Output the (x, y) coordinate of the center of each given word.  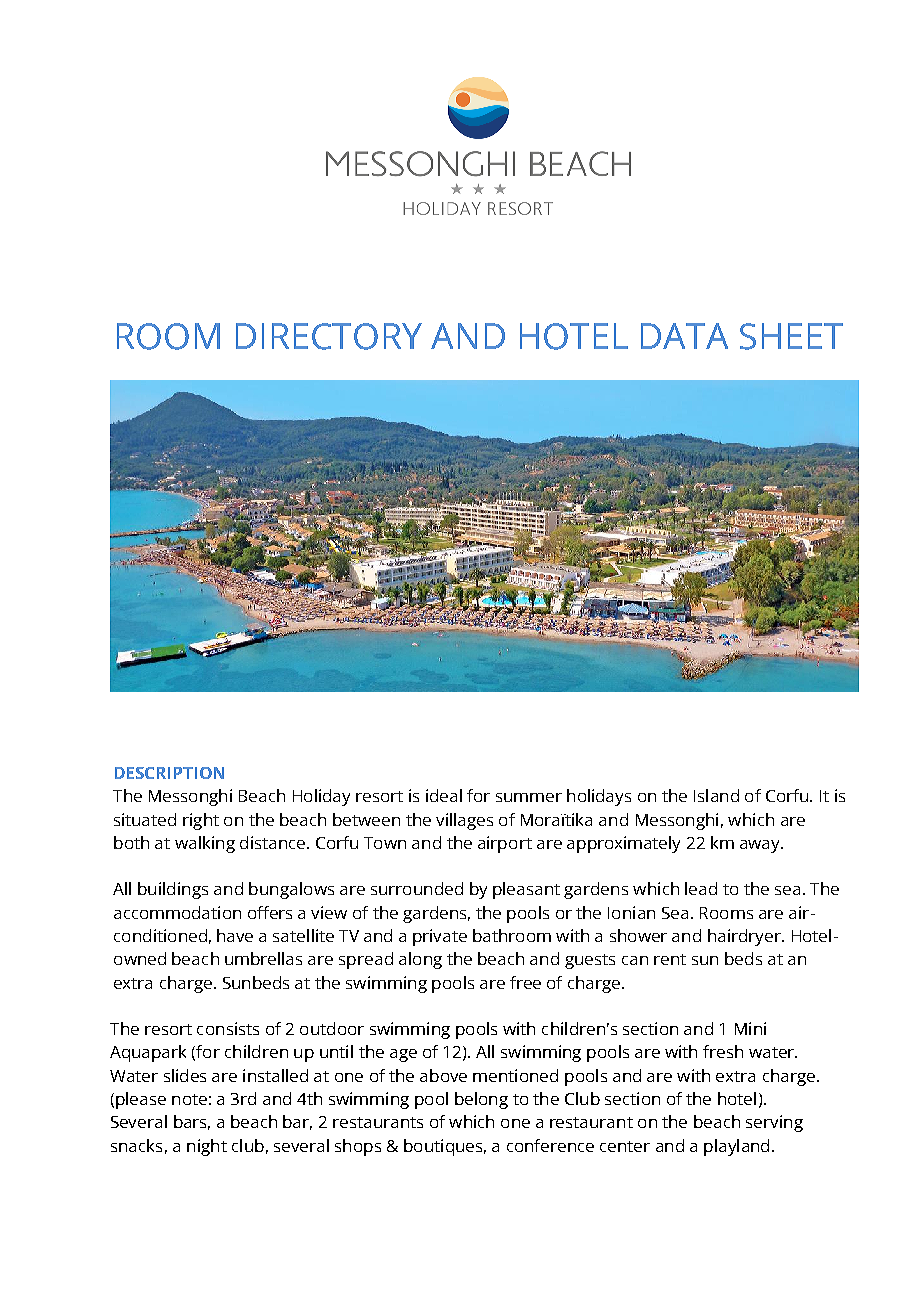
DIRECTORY (329, 336)
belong (481, 1100)
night (207, 1147)
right (201, 821)
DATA (684, 336)
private (440, 937)
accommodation (177, 912)
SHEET (791, 336)
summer (529, 797)
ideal (444, 795)
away (761, 846)
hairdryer (745, 937)
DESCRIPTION (169, 773)
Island (716, 795)
